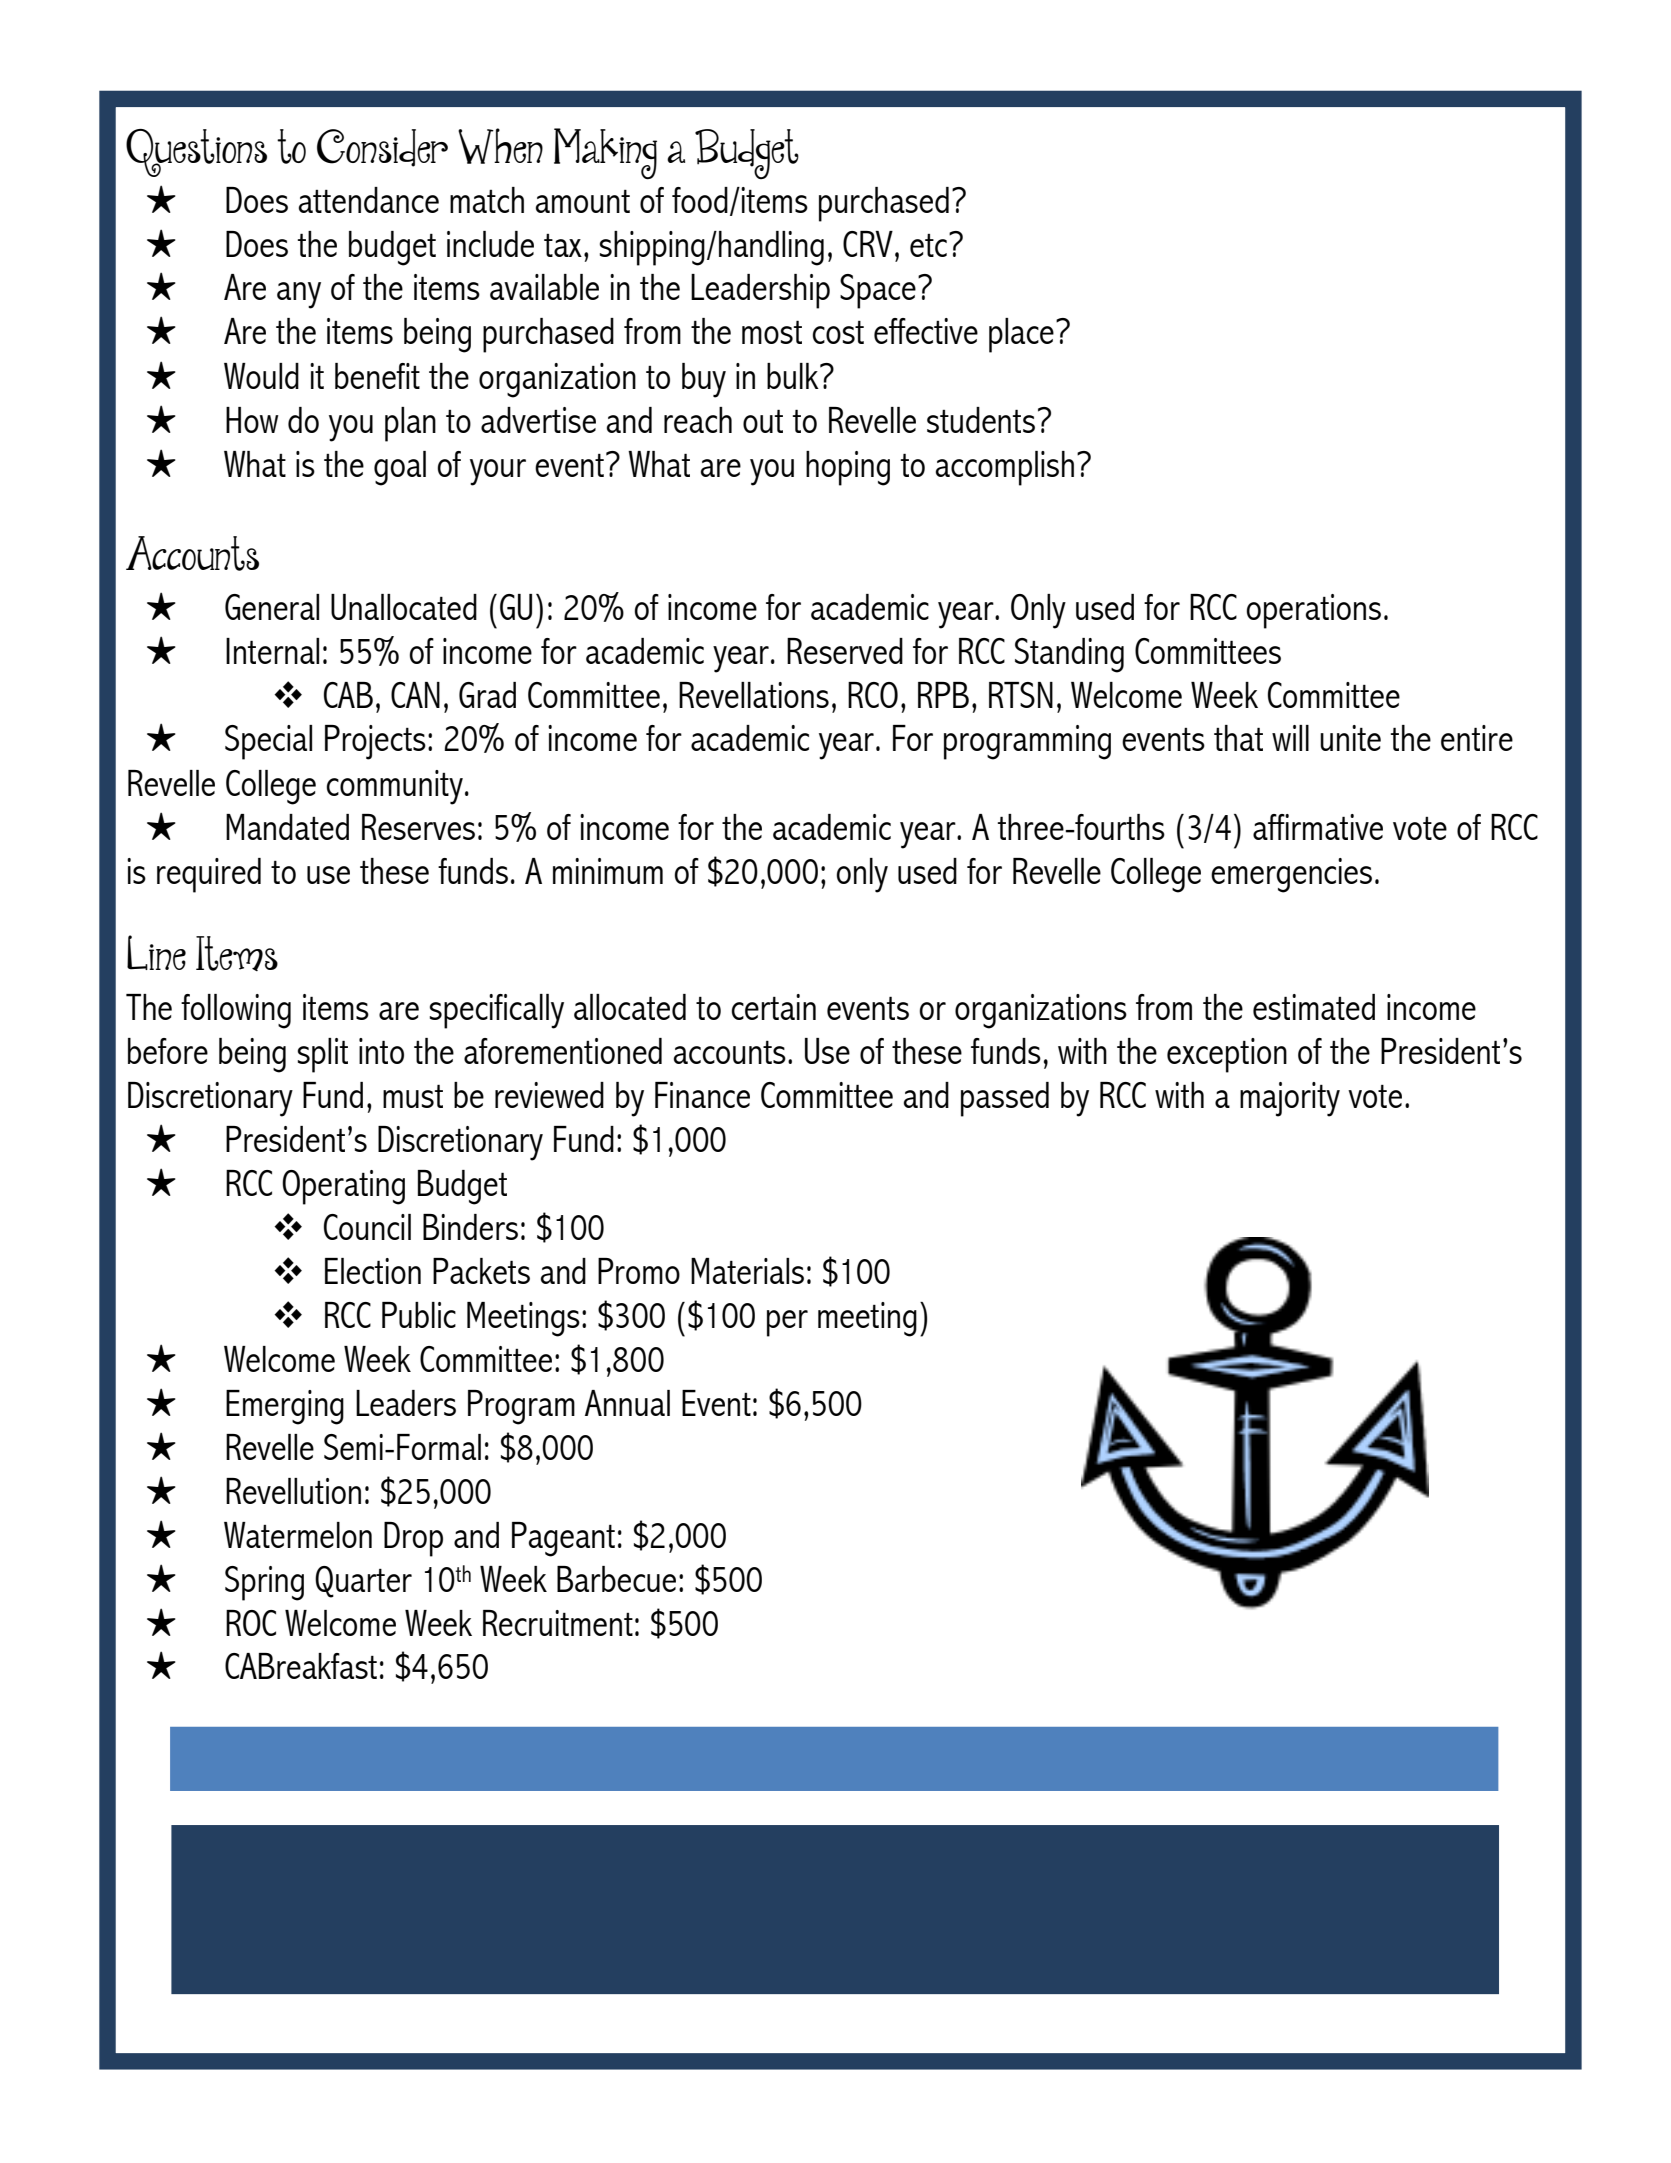  I want to click on place, so click(1021, 335).
